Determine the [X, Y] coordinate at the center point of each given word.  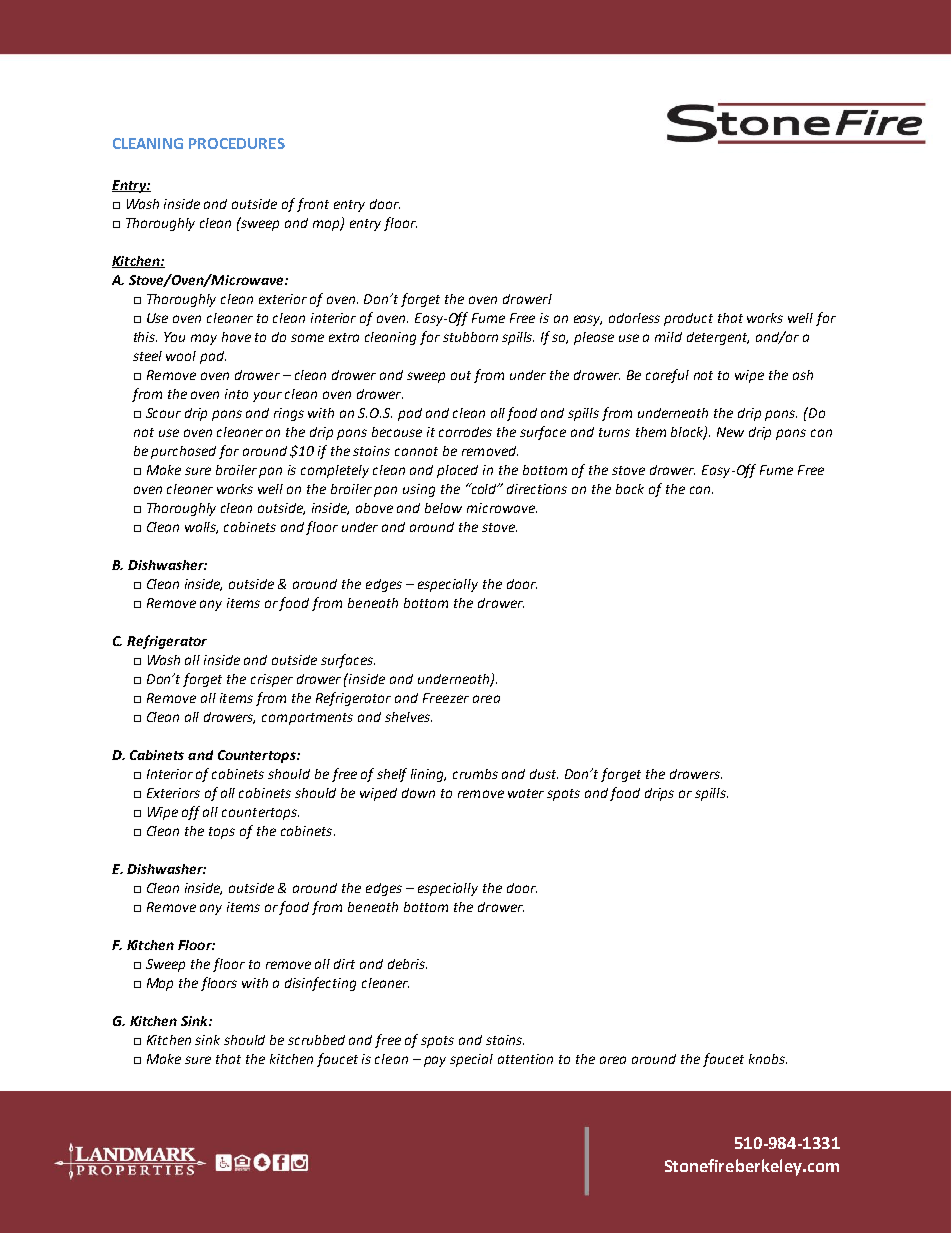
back [630, 489]
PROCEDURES [237, 143]
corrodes [465, 432]
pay [435, 1061]
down [418, 793]
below [443, 508]
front [313, 205]
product [688, 319]
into [236, 394]
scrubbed [316, 1040]
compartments [307, 719]
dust [544, 774]
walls [201, 528]
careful [667, 376]
